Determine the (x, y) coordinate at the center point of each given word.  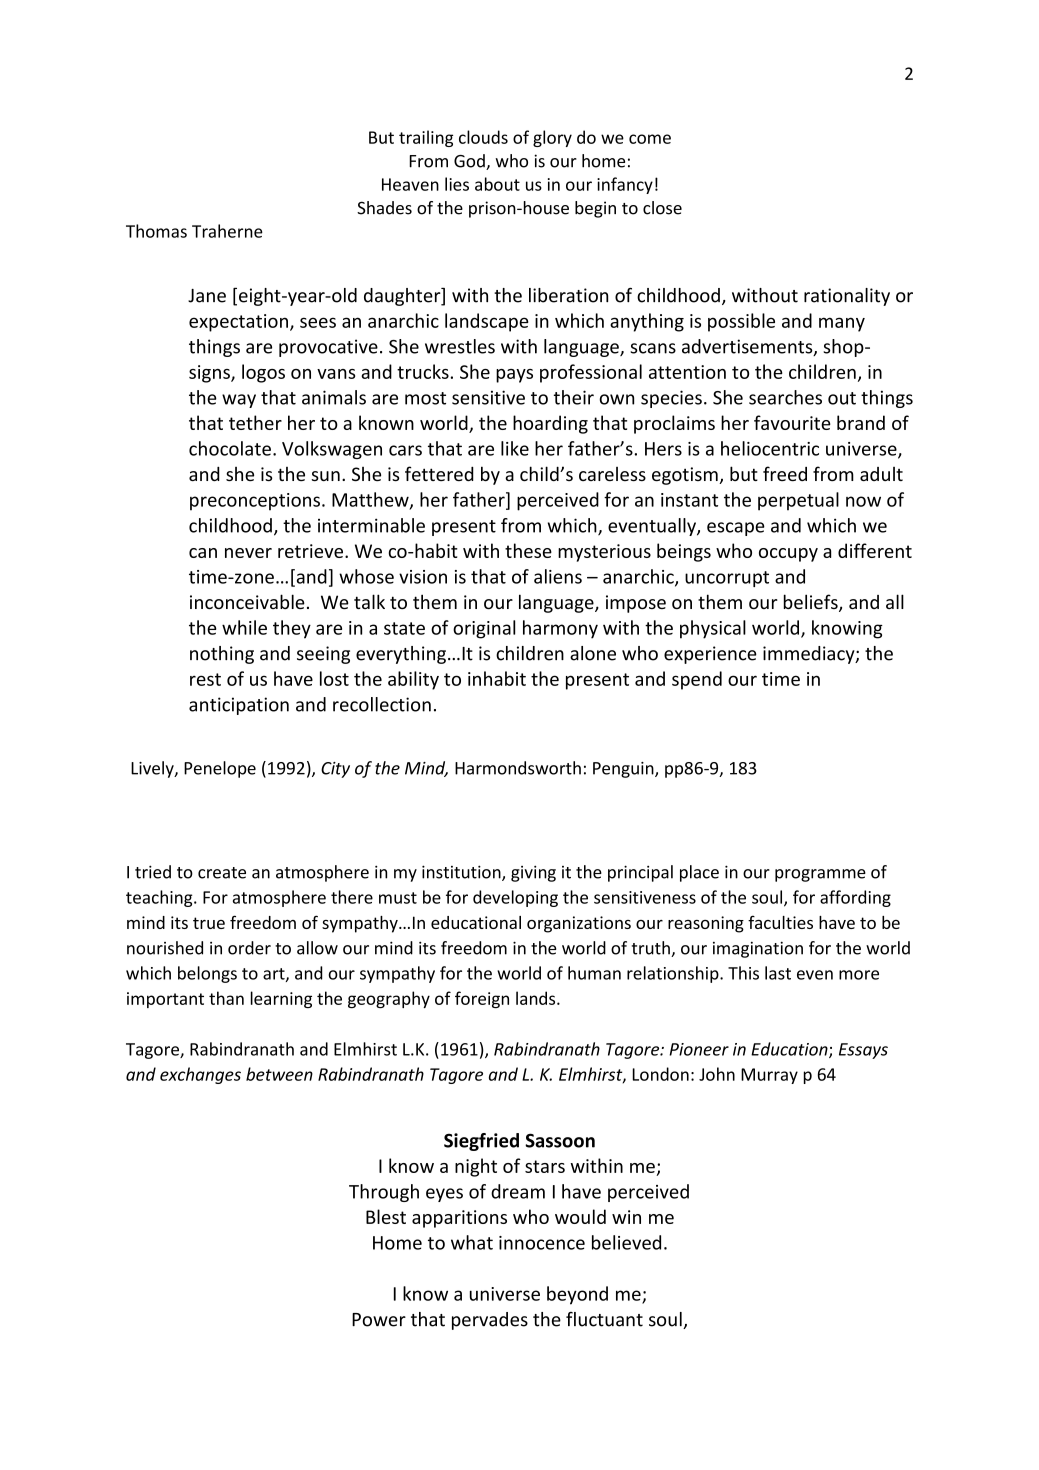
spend (697, 680)
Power (379, 1320)
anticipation (239, 706)
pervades (490, 1321)
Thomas (156, 231)
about (497, 184)
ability (413, 680)
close (662, 208)
